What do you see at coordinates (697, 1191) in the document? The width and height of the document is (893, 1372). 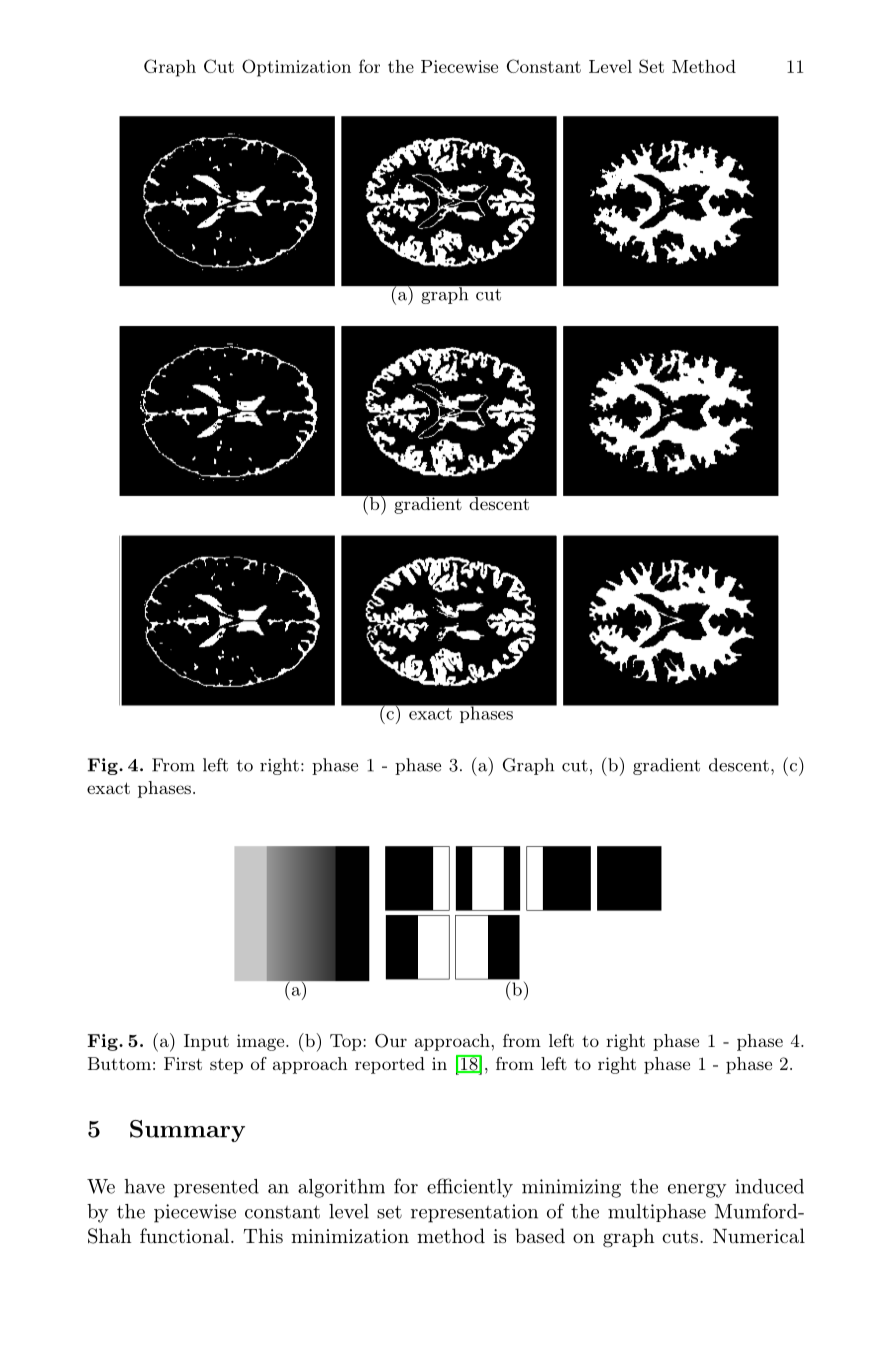 I see `energy` at bounding box center [697, 1191].
